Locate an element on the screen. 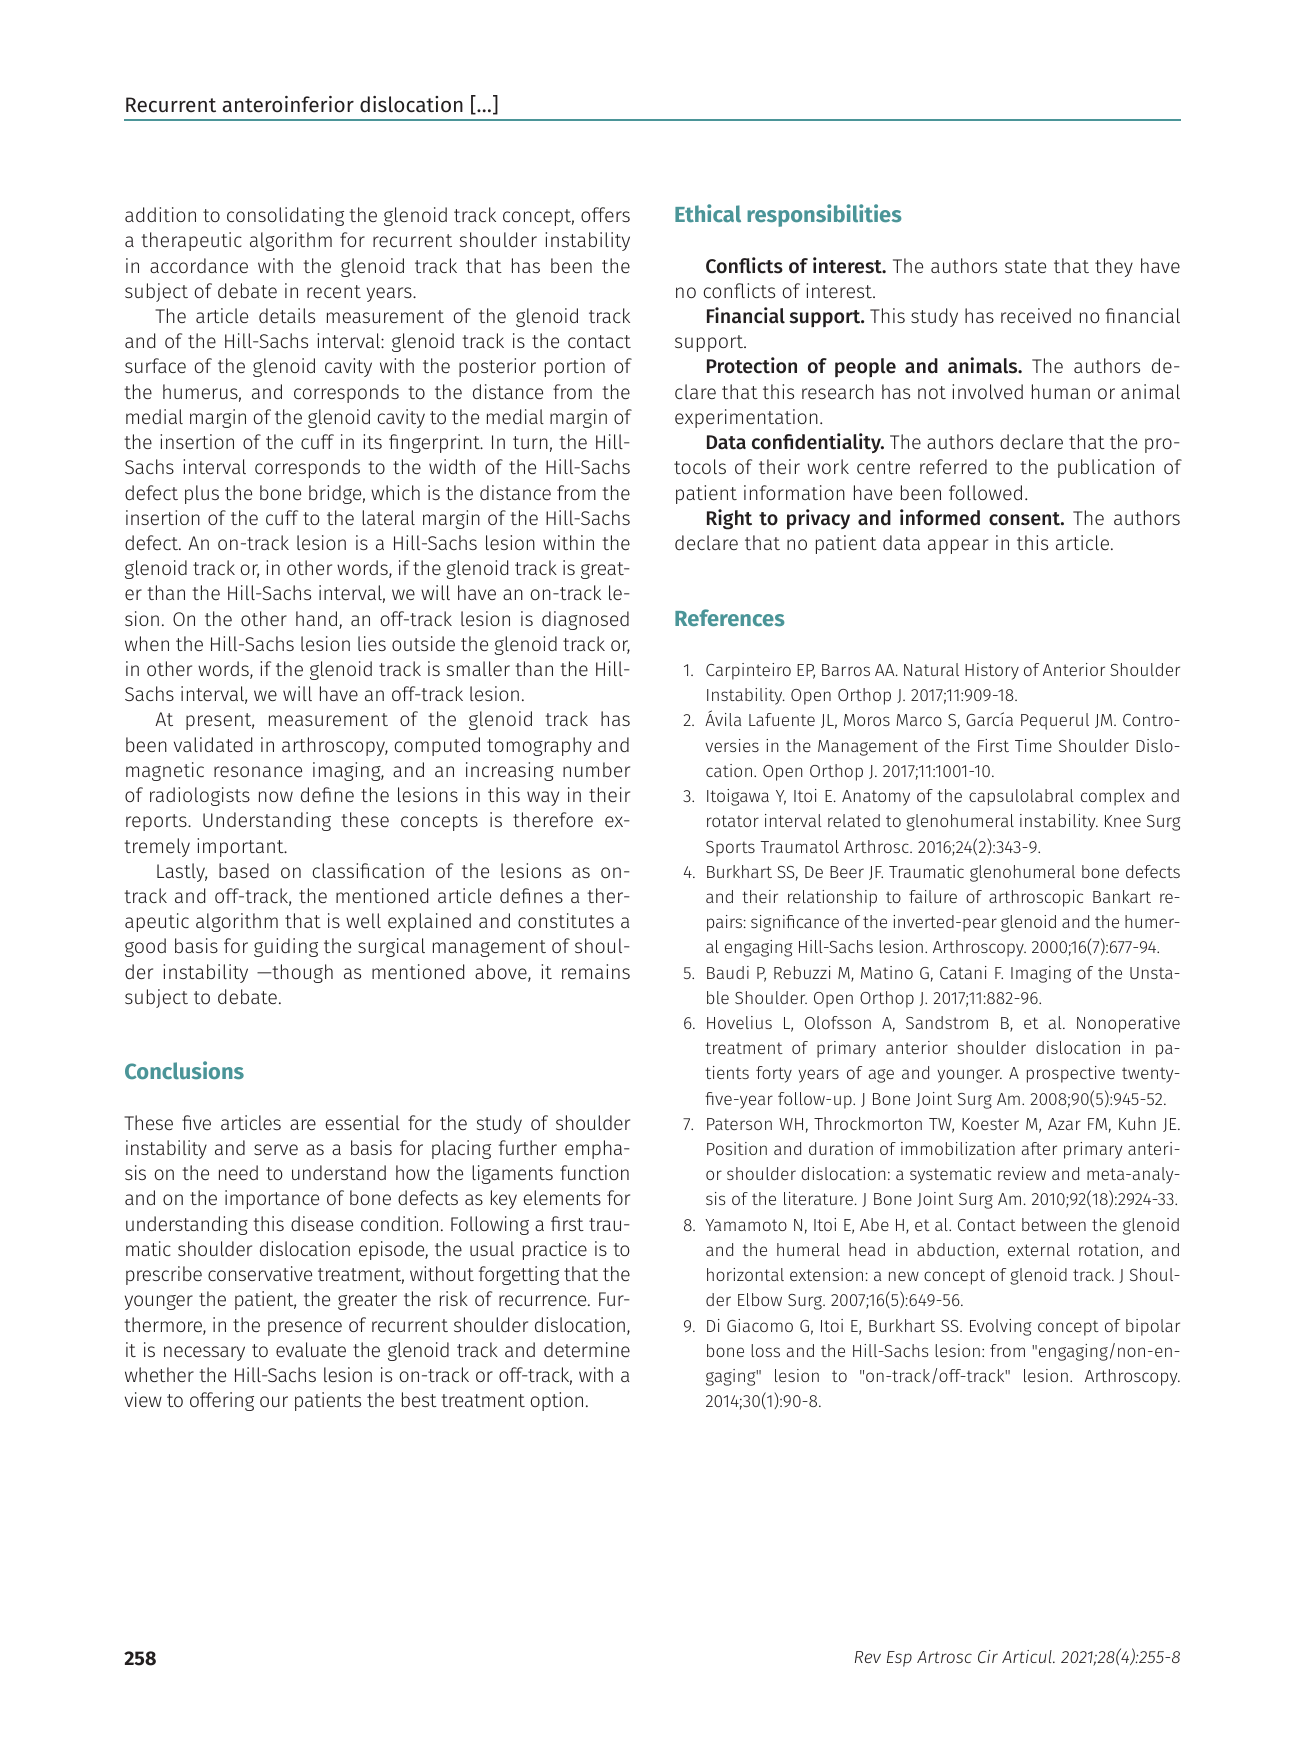 The height and width of the screenshot is (1740, 1305). guiding is located at coordinates (286, 947).
